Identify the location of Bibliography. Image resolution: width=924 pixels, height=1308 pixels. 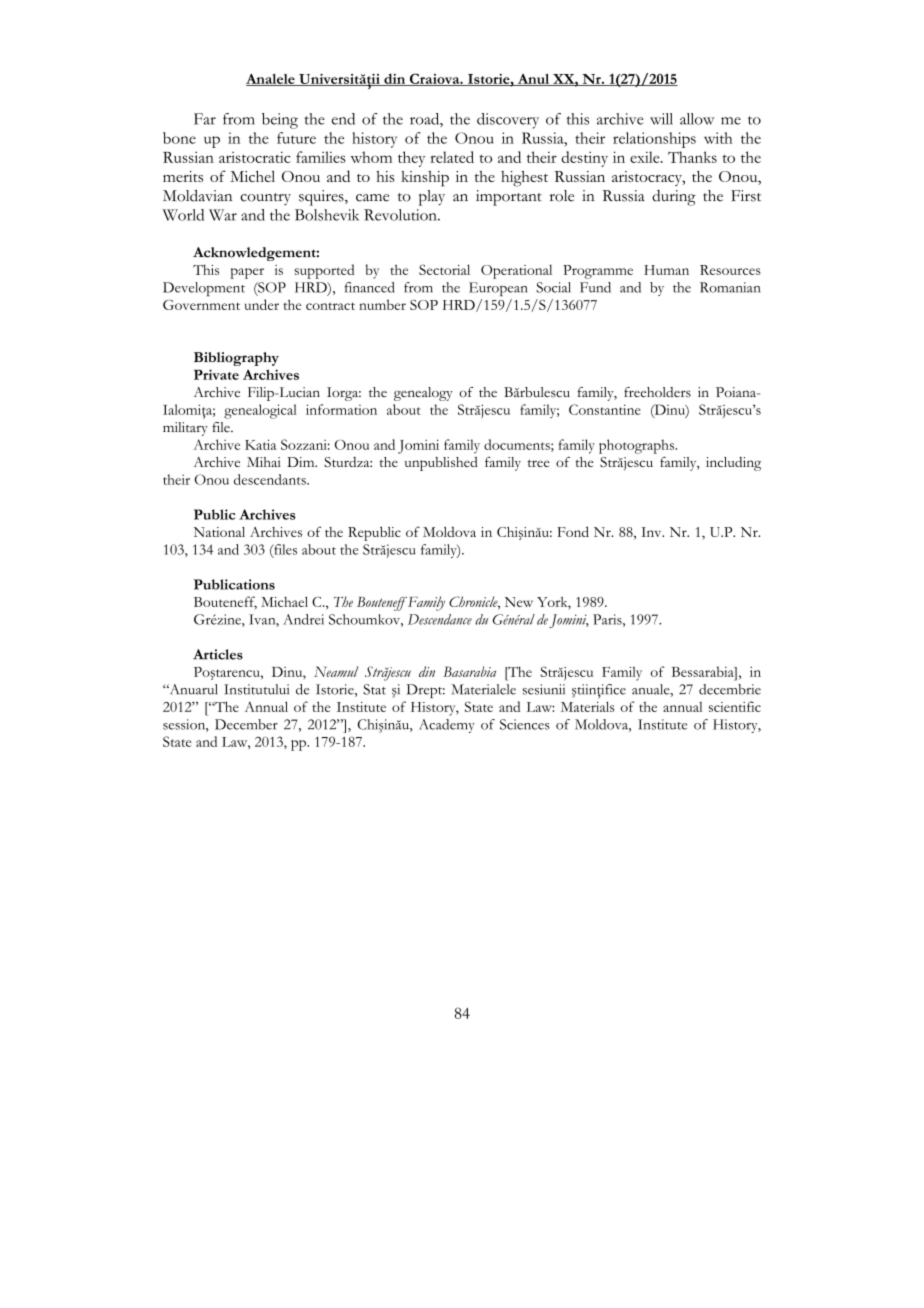
(236, 359).
